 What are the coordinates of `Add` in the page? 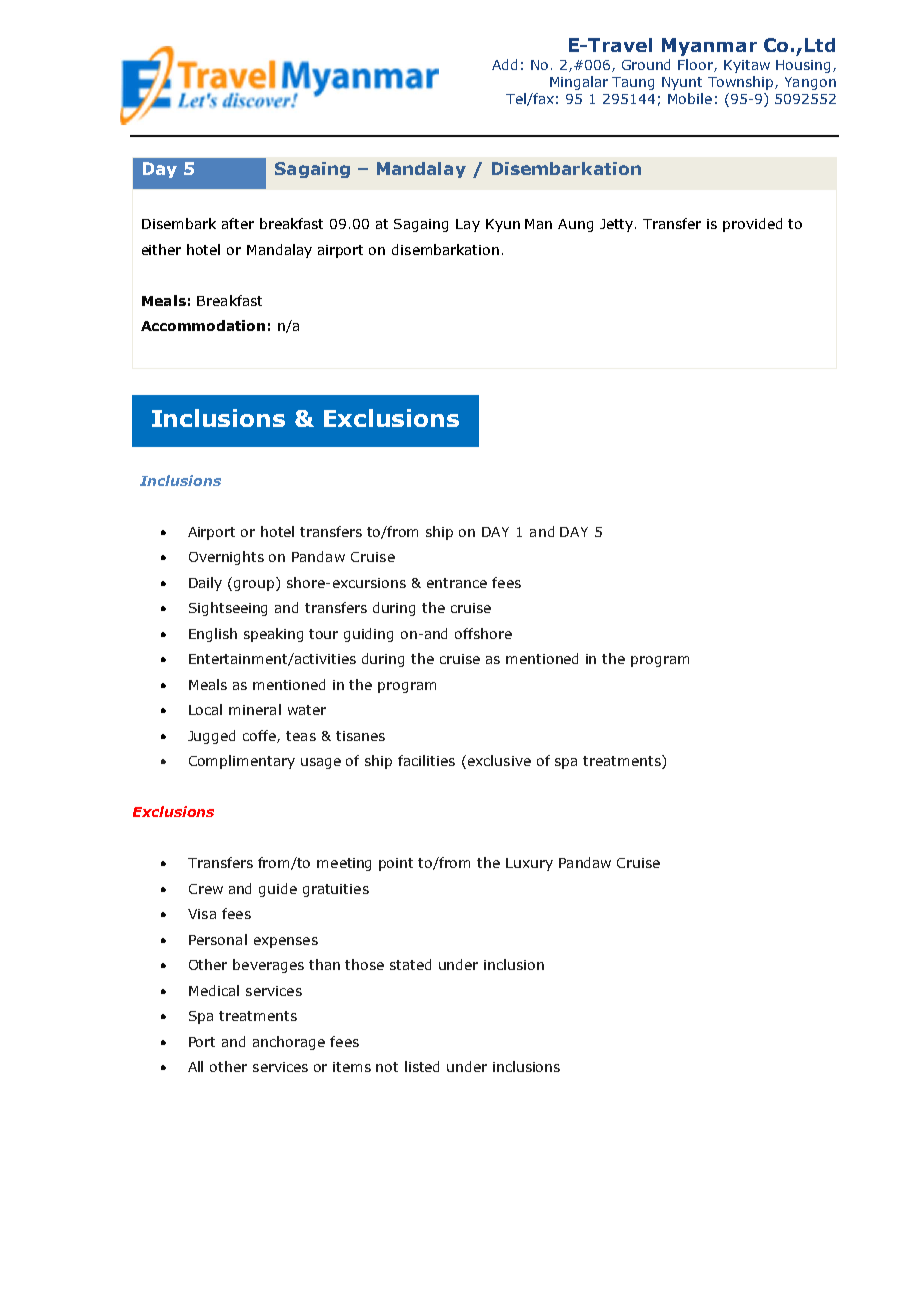 It's located at (504, 64).
